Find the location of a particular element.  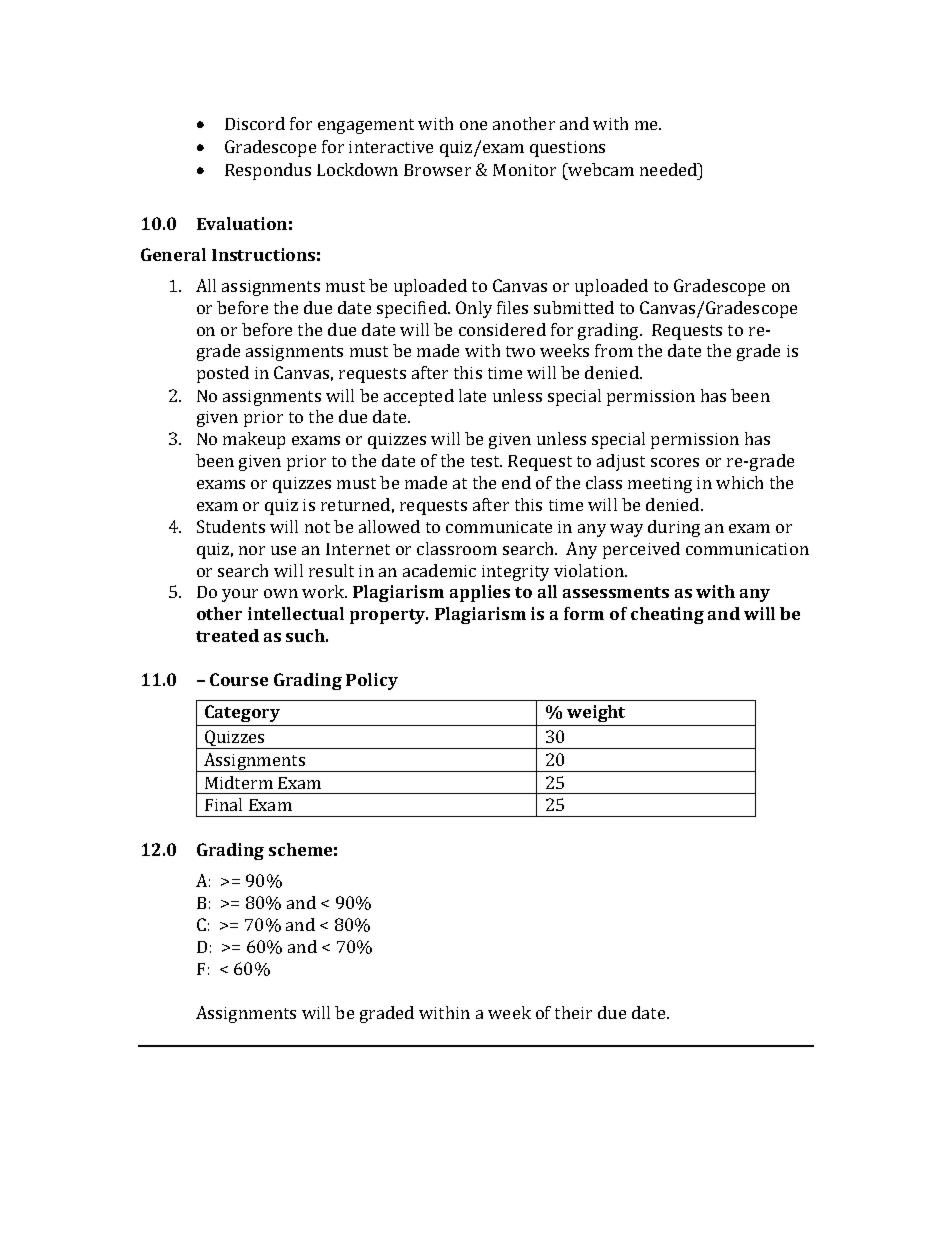

nor is located at coordinates (252, 550).
